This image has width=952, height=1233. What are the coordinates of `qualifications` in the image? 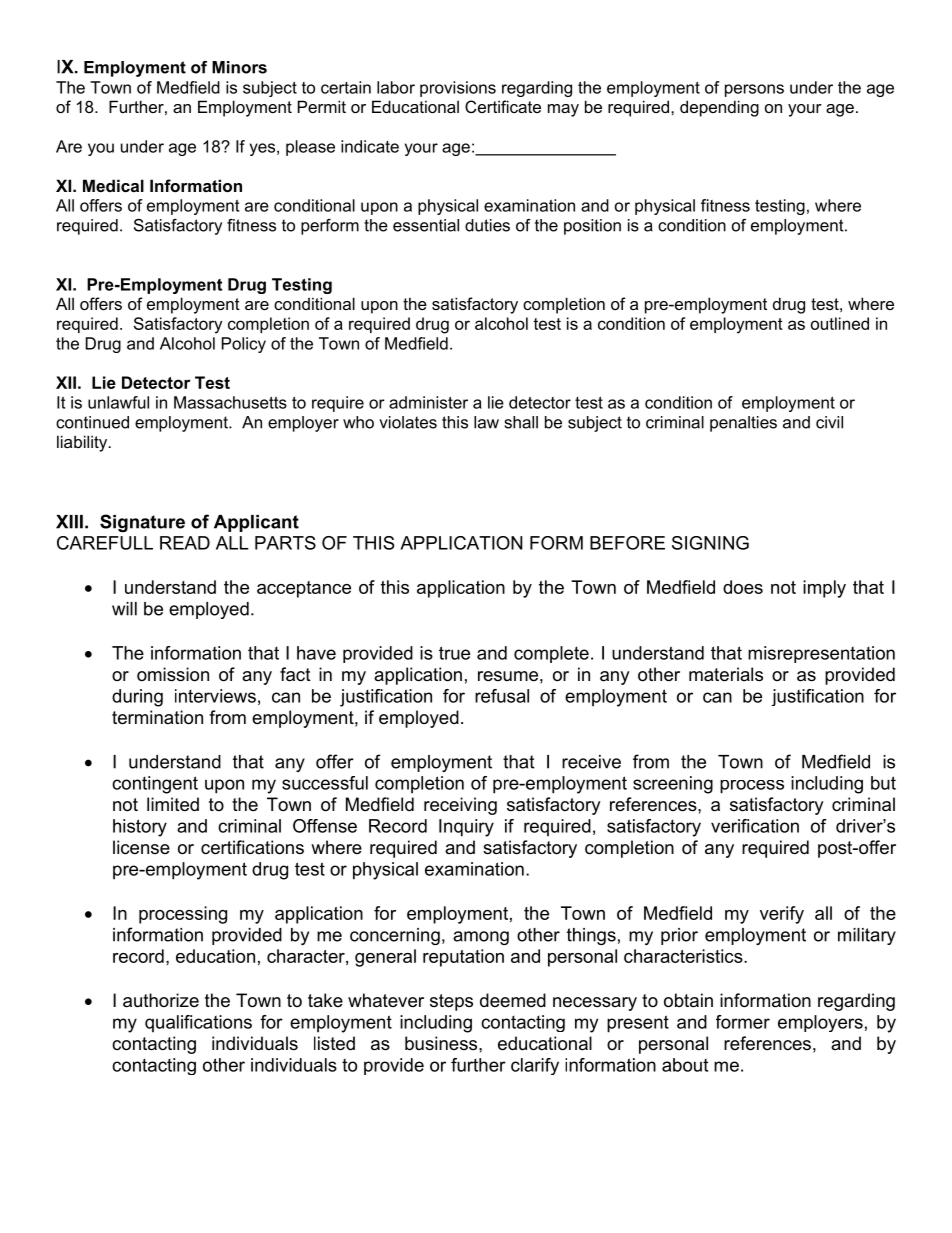 It's located at (198, 1023).
